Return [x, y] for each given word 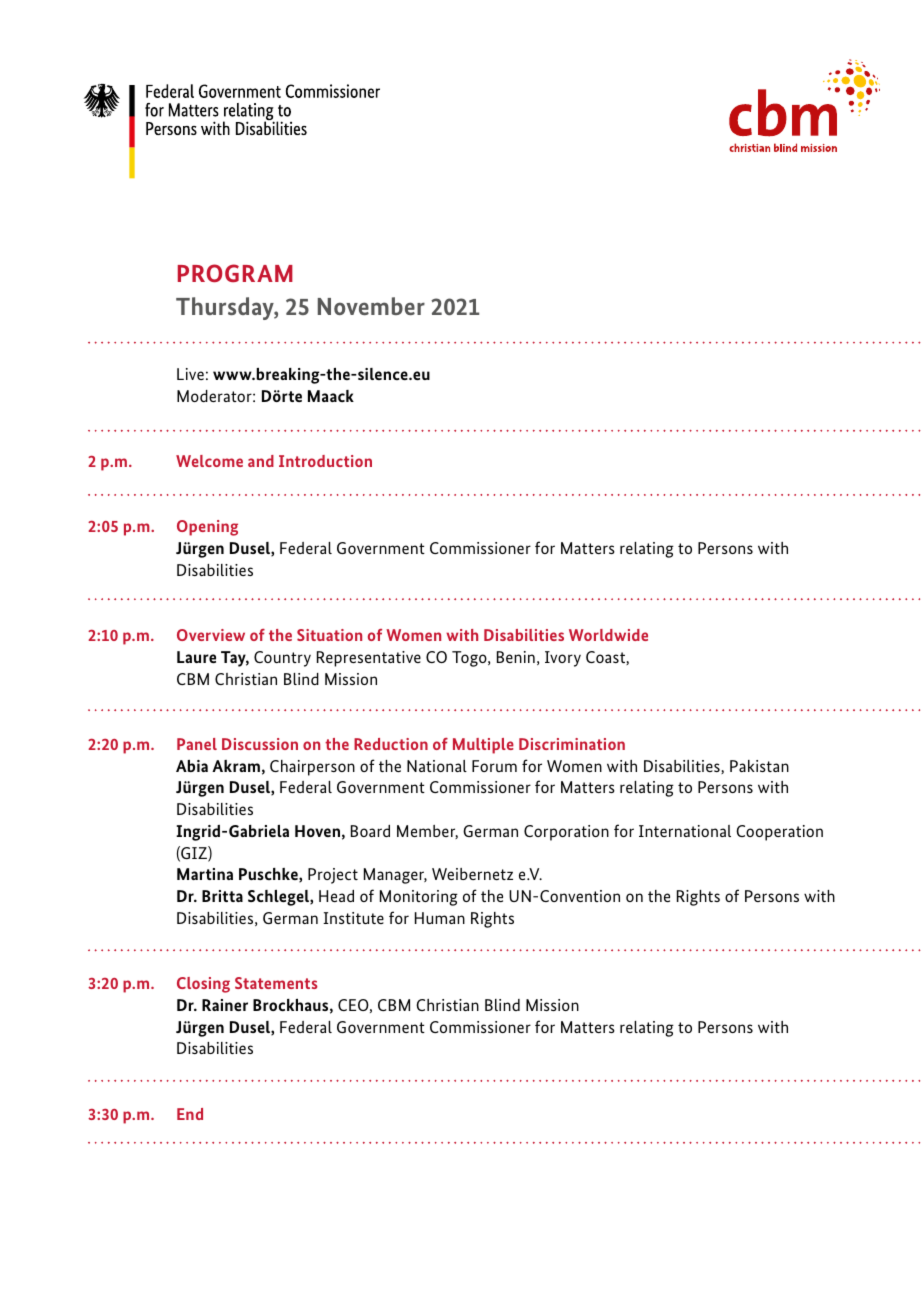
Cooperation [779, 833]
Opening [207, 528]
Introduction [325, 461]
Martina [205, 874]
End [190, 1114]
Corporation [566, 833]
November [371, 306]
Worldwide [608, 635]
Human [440, 918]
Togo [470, 659]
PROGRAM [235, 273]
